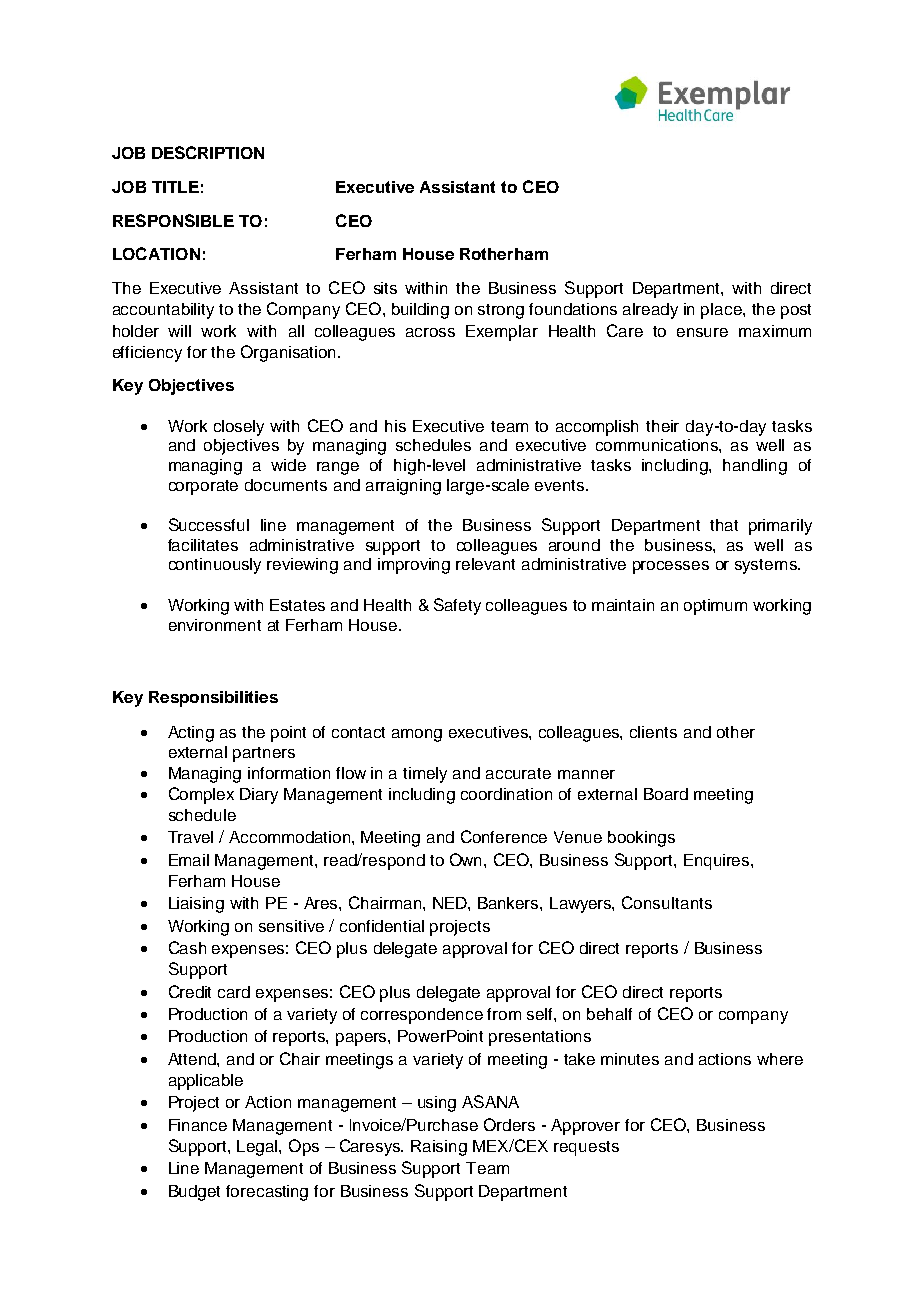  Describe the element at coordinates (194, 1193) in the page. I see `Budget` at that location.
